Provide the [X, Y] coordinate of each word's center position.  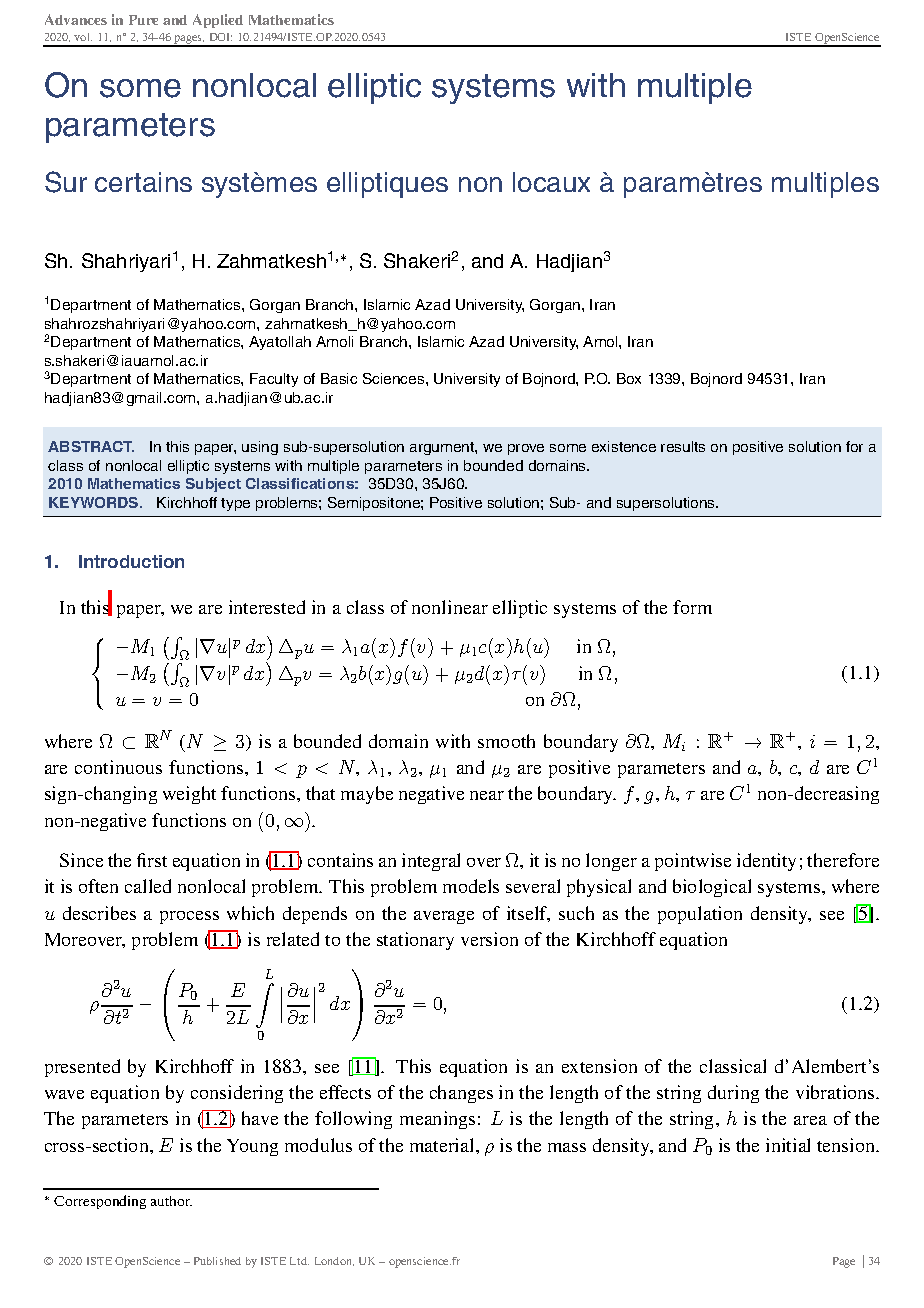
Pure [143, 20]
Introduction [131, 561]
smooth [506, 741]
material [443, 1145]
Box [629, 378]
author [171, 1201]
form [692, 607]
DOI [221, 37]
